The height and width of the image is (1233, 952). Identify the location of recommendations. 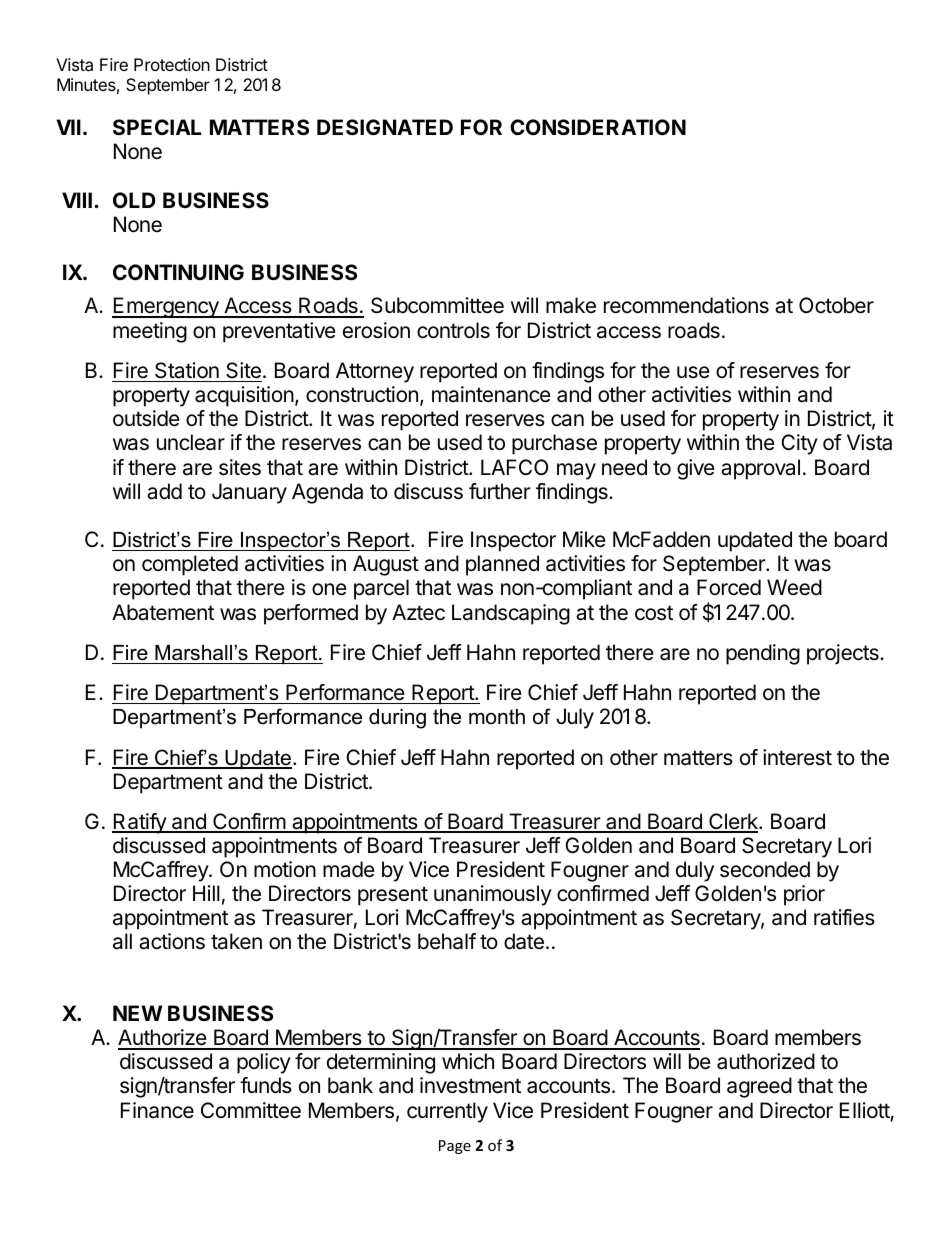
(686, 305).
